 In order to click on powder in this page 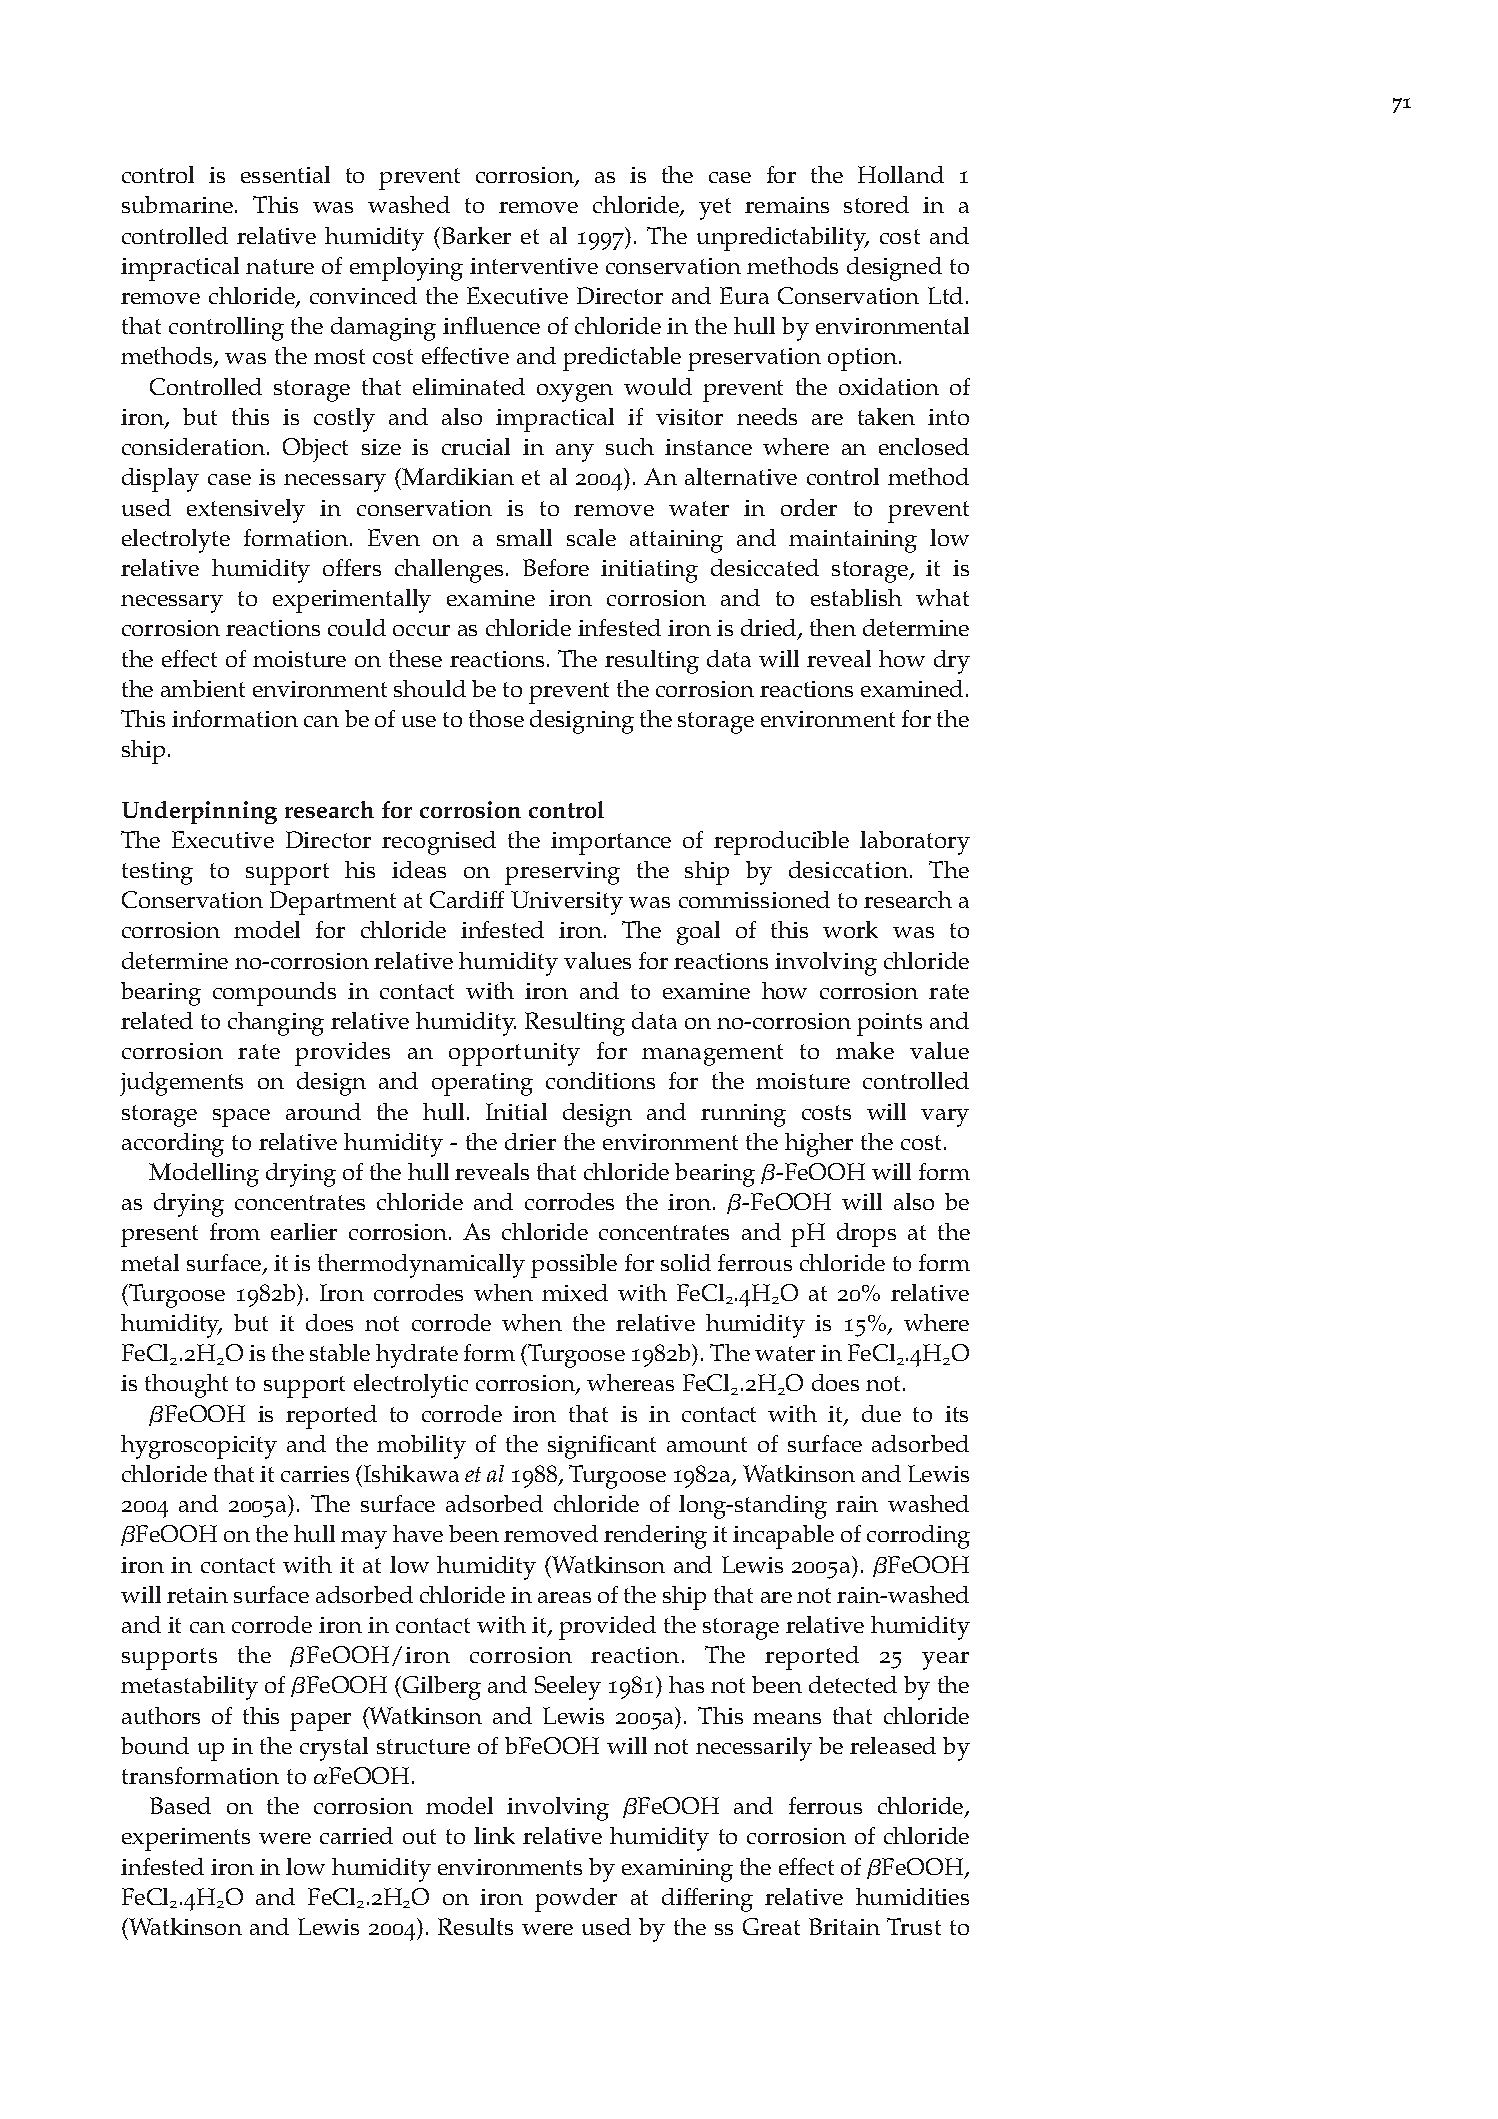, I will do `click(576, 1900)`.
